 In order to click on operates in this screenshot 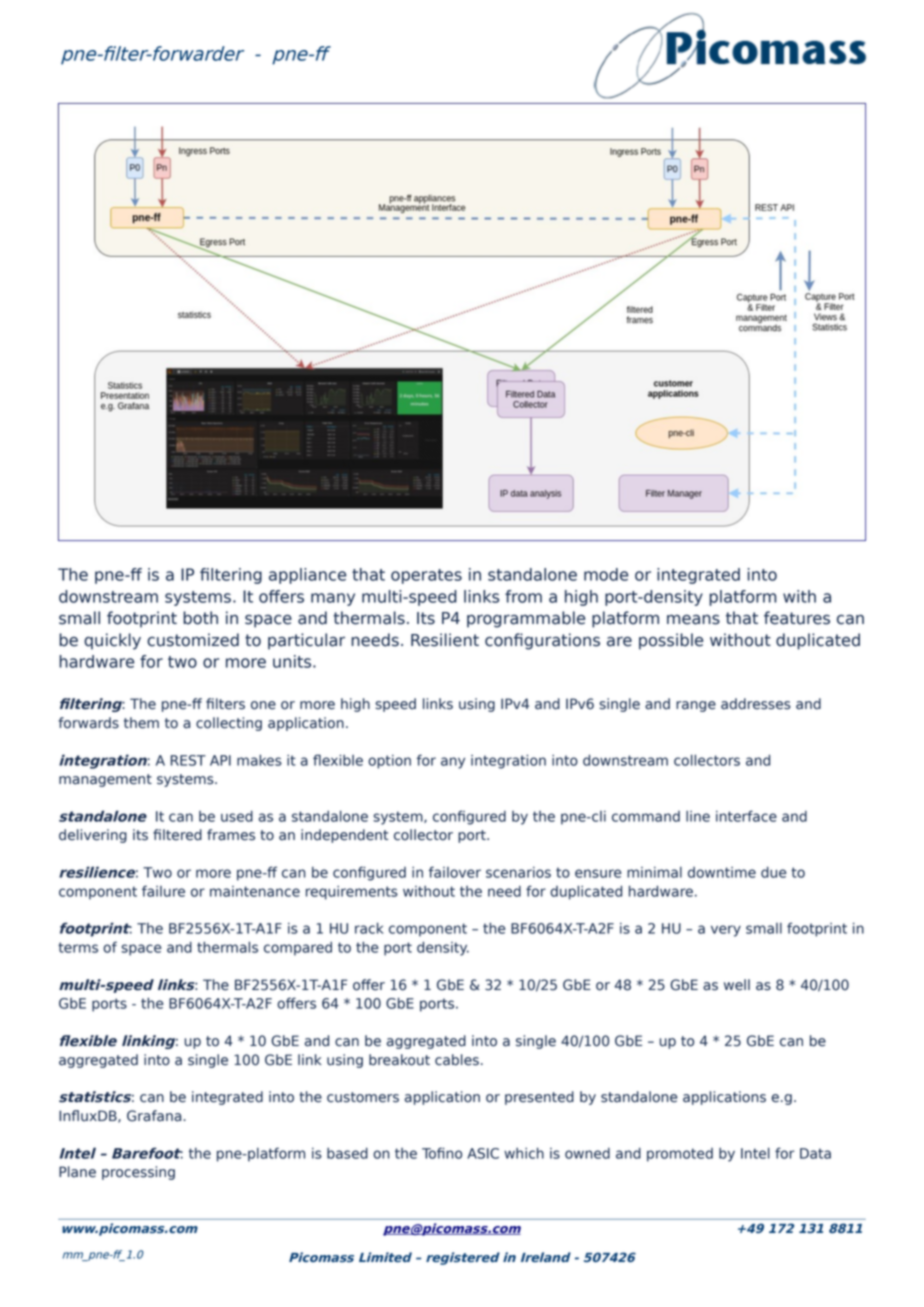, I will do `click(426, 576)`.
